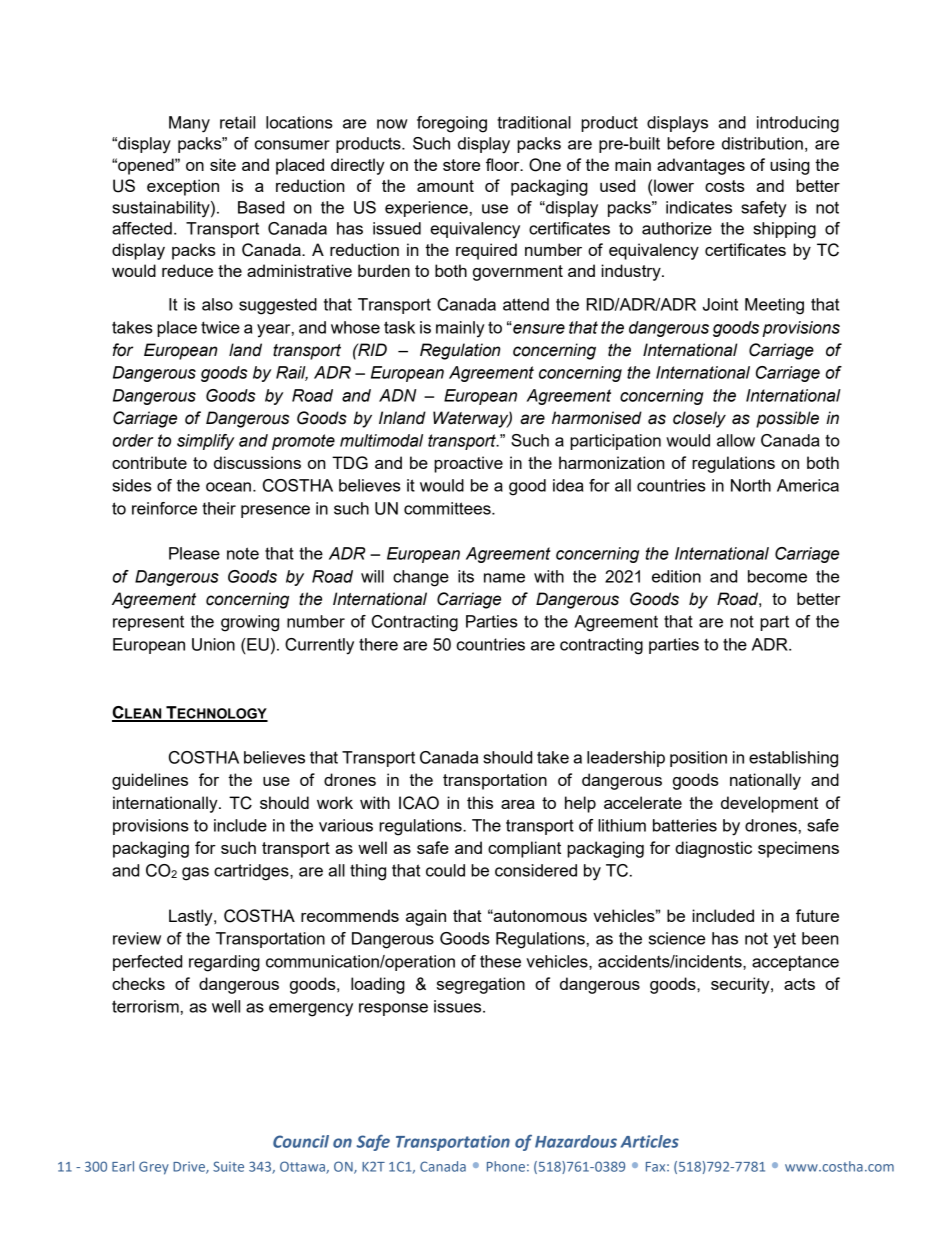 The width and height of the image is (952, 1233). I want to click on site, so click(223, 164).
